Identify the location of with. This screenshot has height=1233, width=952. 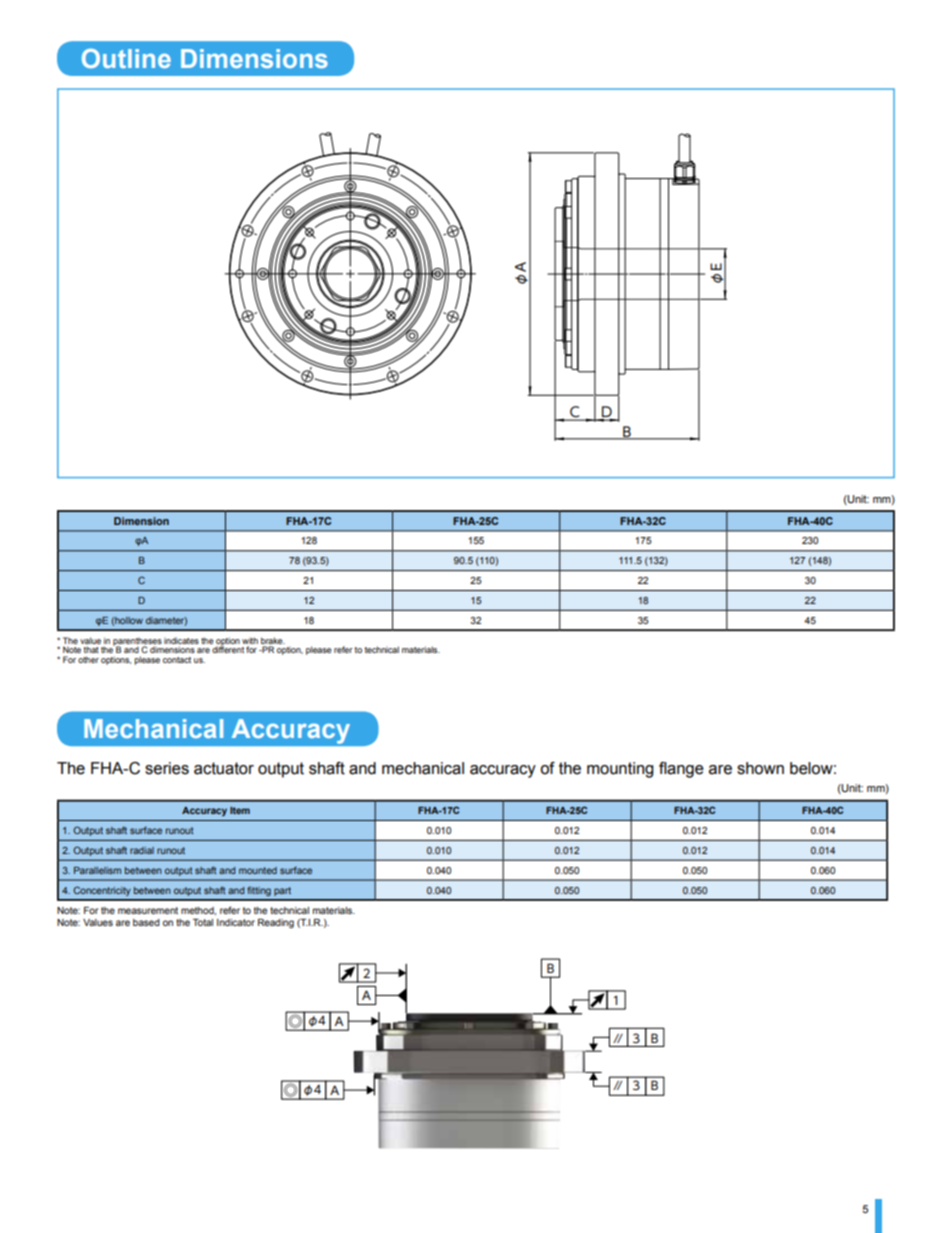
(250, 640).
